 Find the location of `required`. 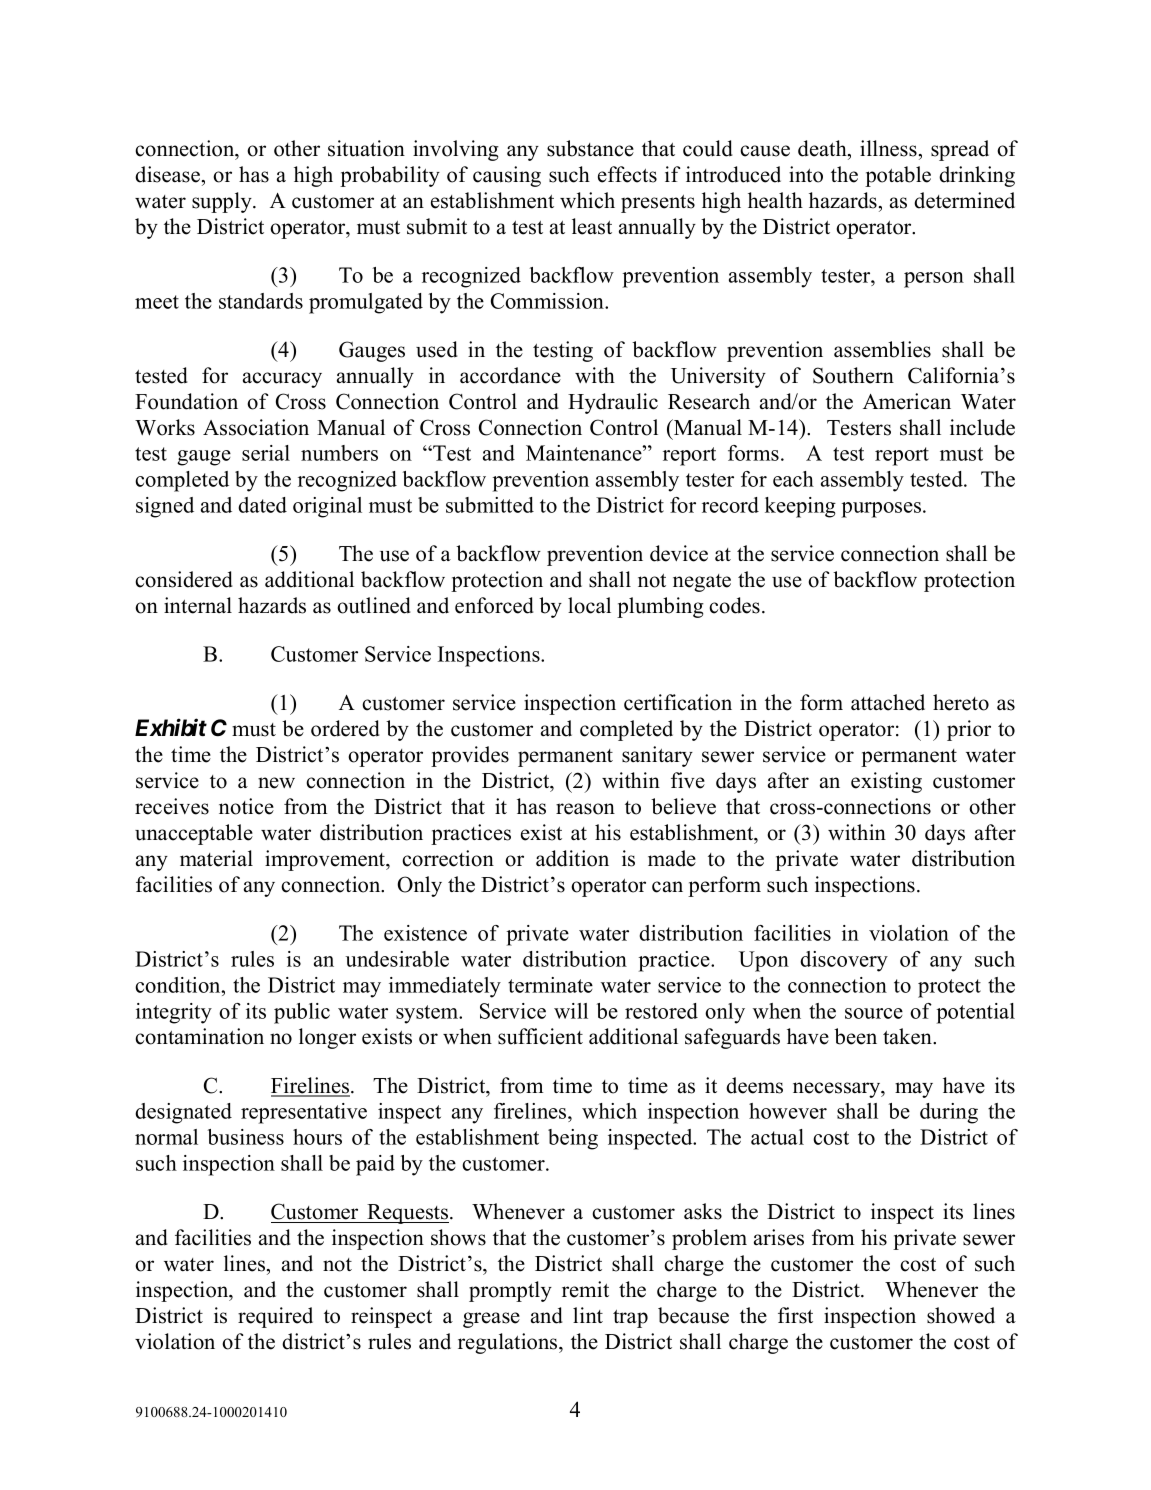

required is located at coordinates (275, 1317).
